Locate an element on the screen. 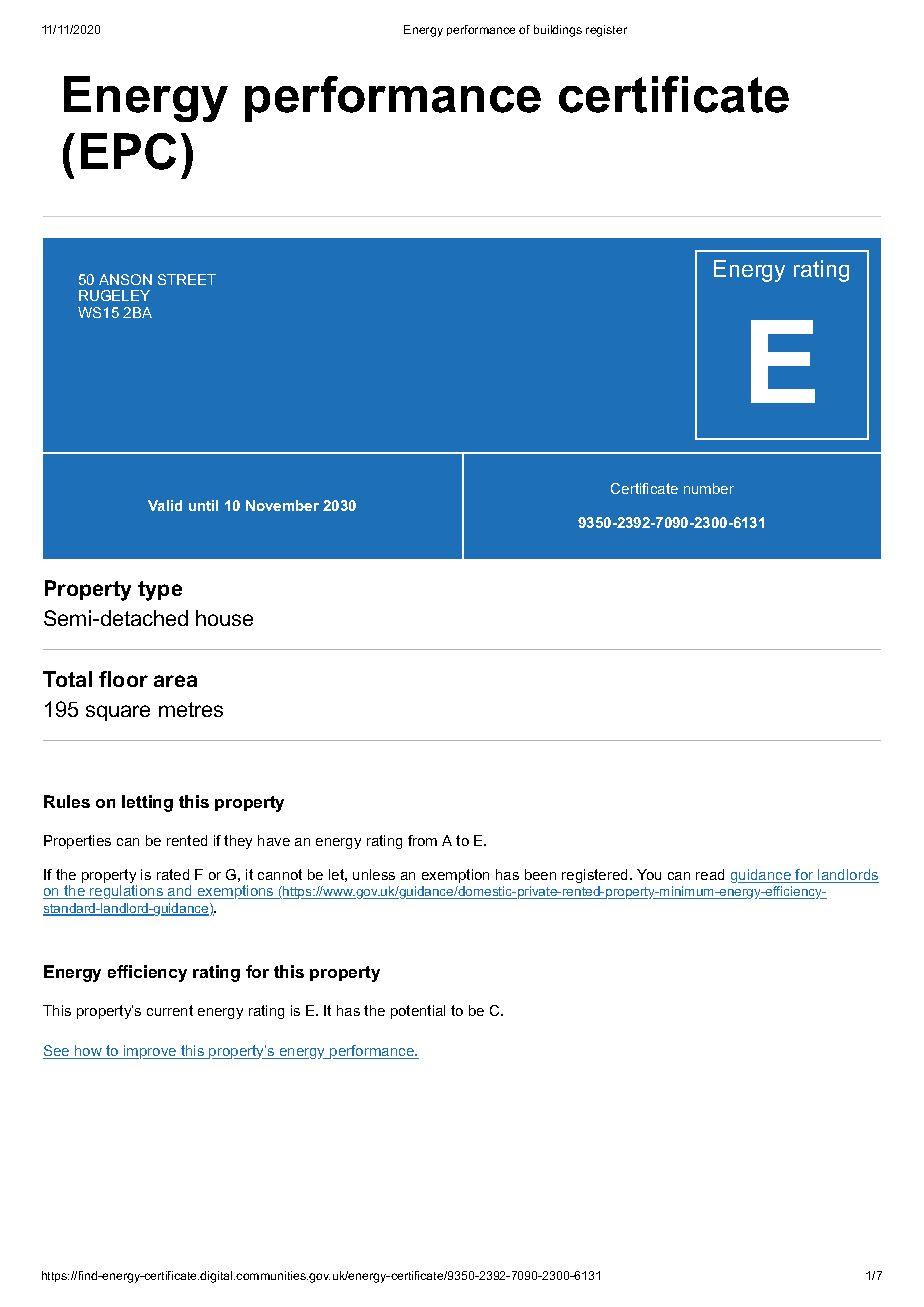 Image resolution: width=924 pixels, height=1307 pixels. potential is located at coordinates (418, 1012).
